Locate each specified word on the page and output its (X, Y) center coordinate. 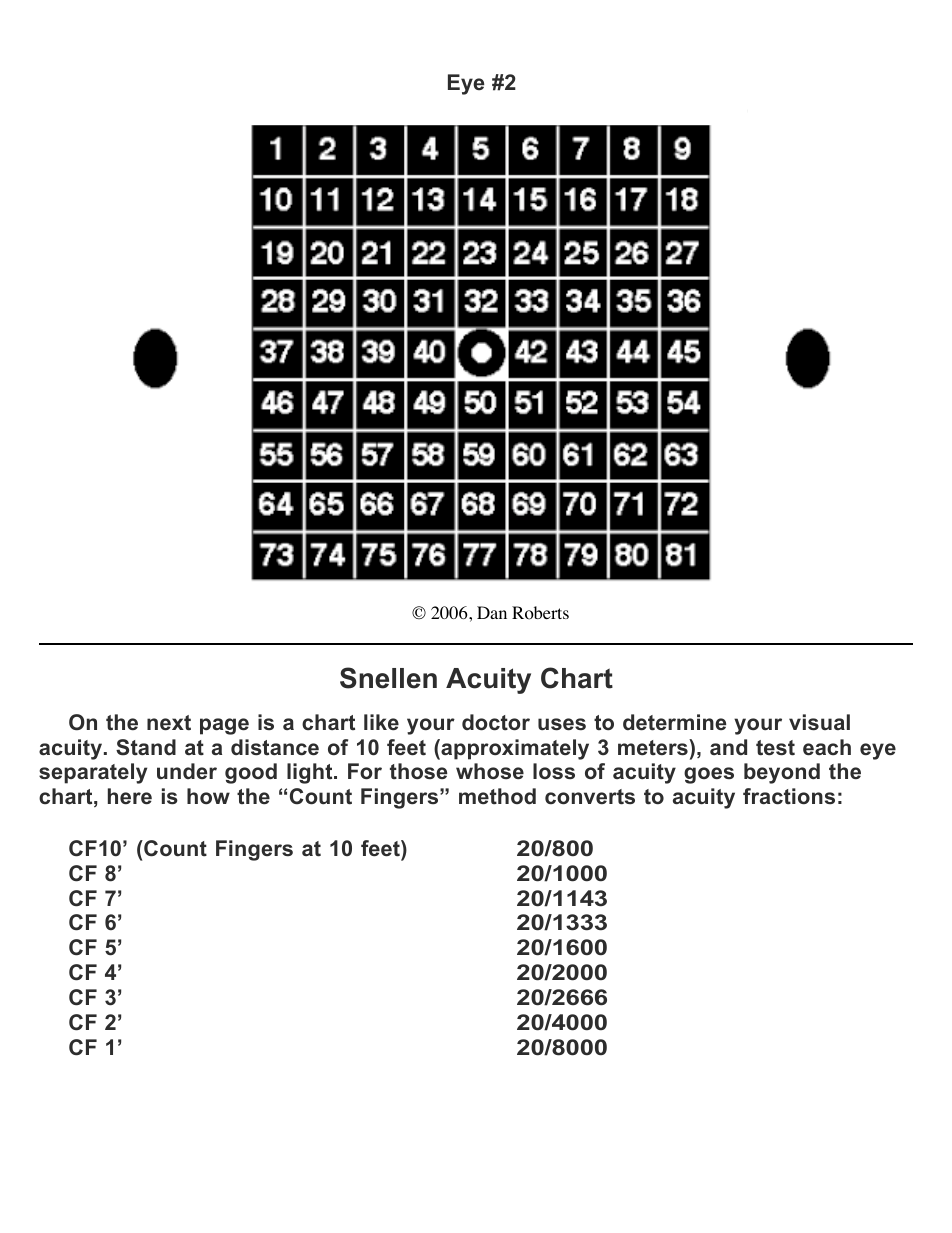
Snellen (388, 678)
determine (674, 722)
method (497, 796)
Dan (492, 612)
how (208, 796)
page (224, 726)
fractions (789, 796)
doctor (496, 722)
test (775, 748)
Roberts (540, 613)
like (381, 722)
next (169, 723)
